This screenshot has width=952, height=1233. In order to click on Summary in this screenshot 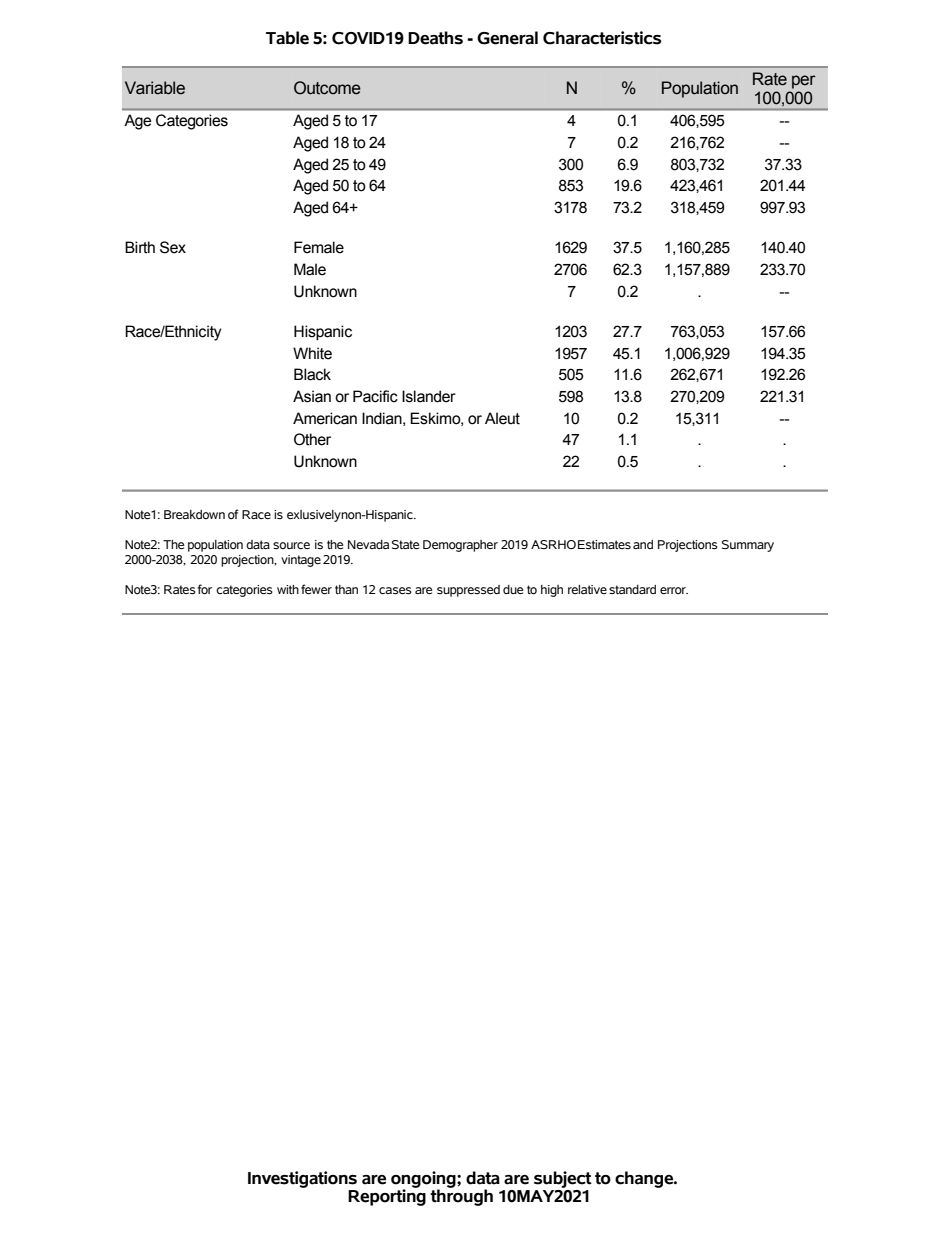, I will do `click(748, 546)`.
